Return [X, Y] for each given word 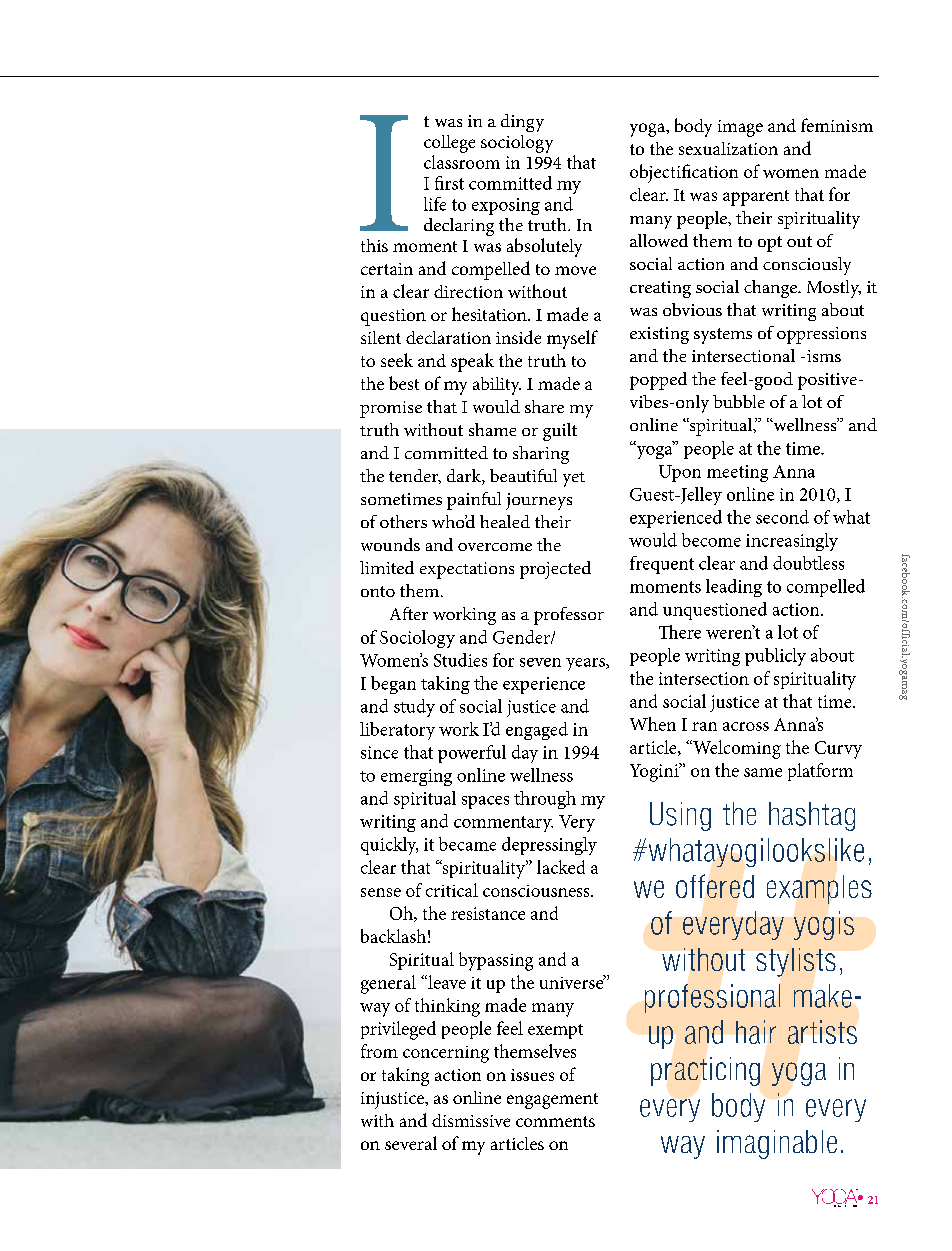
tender [415, 476]
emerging [416, 777]
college [449, 144]
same [763, 772]
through [545, 800]
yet [574, 479]
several [411, 1143]
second [782, 517]
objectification [684, 173]
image [740, 128]
